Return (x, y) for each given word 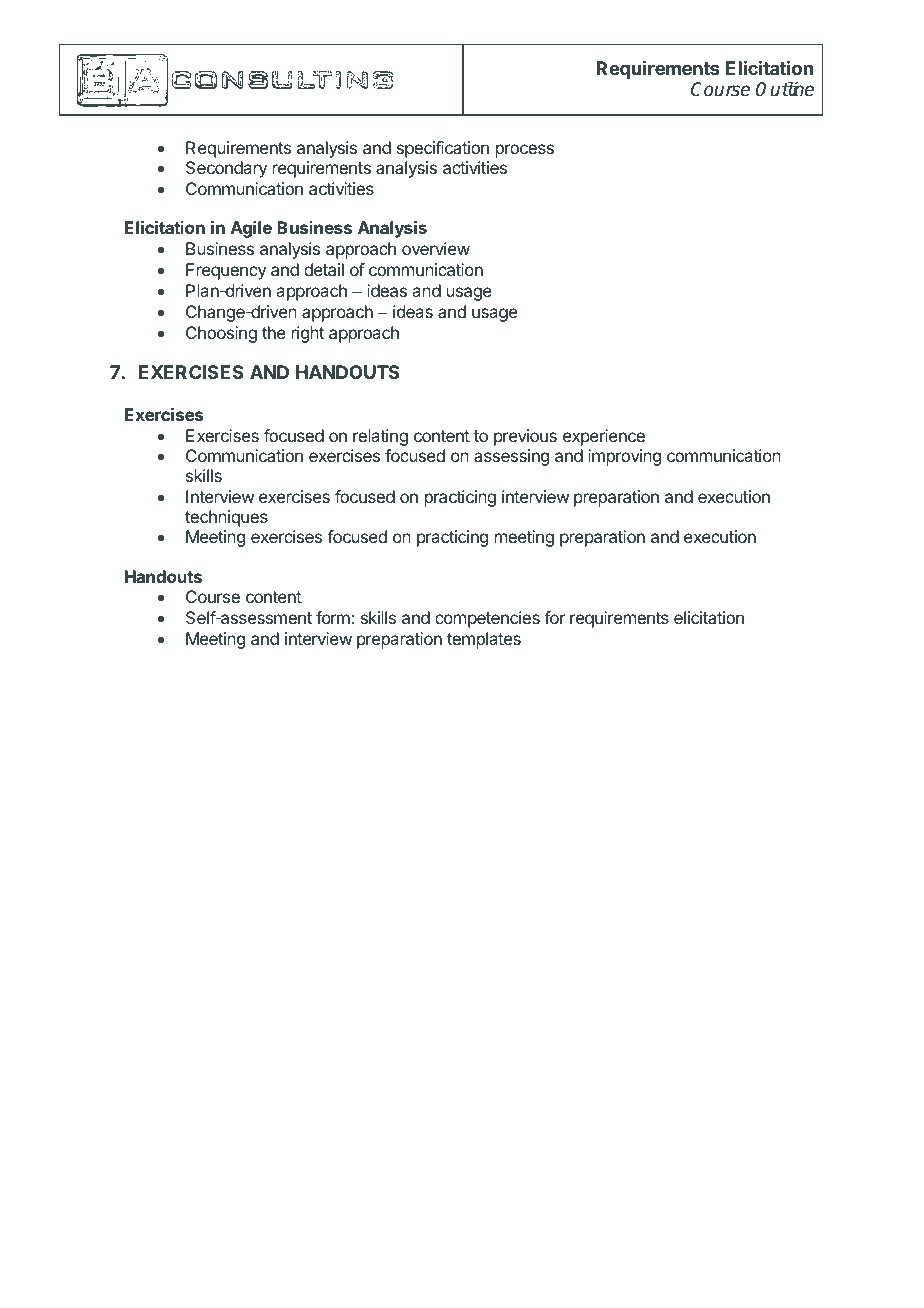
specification (443, 149)
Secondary (226, 169)
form (334, 617)
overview (436, 248)
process (525, 151)
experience (604, 437)
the (274, 332)
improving (624, 457)
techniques (226, 518)
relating (380, 437)
